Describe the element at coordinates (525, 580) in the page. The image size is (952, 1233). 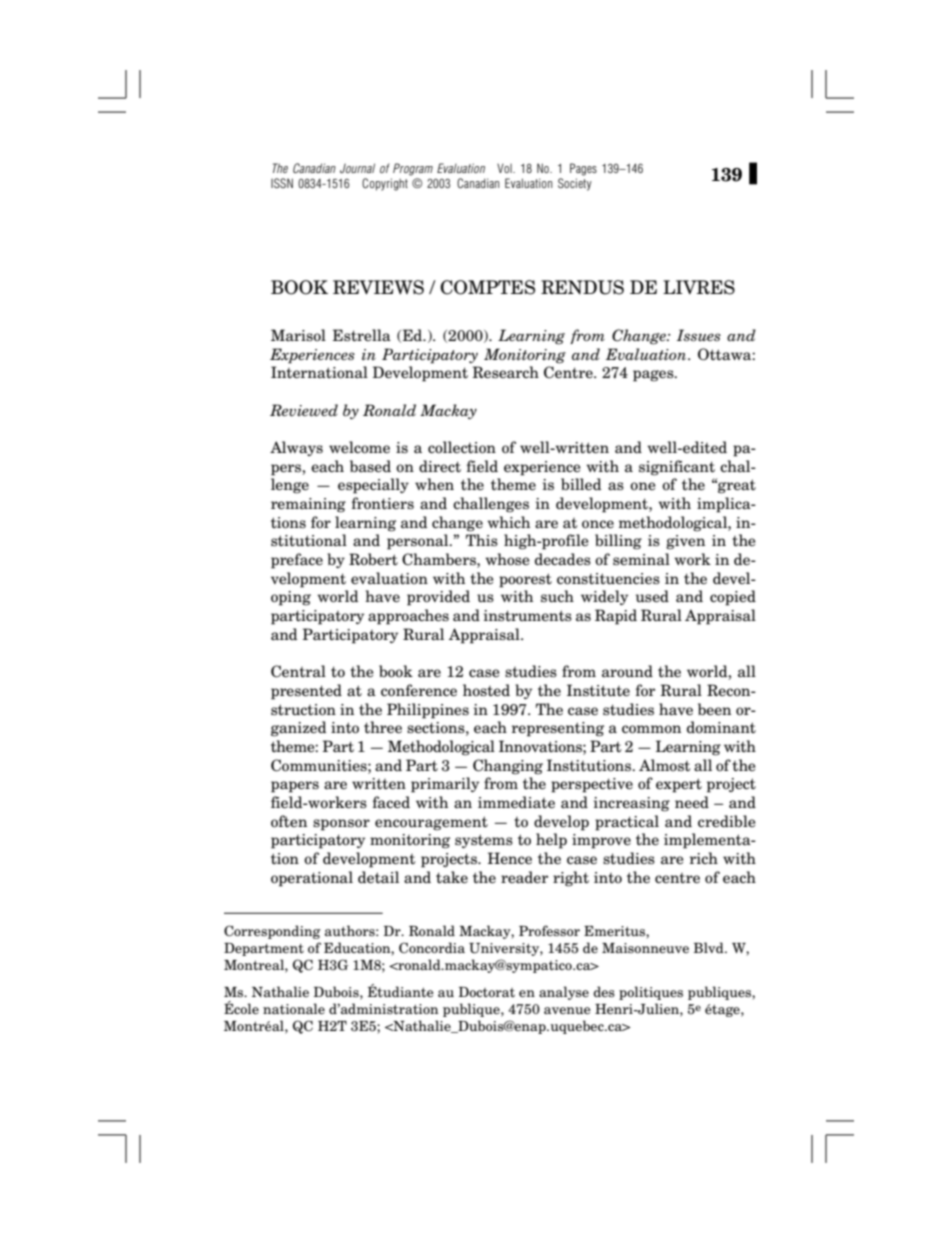
I see `poorest` at that location.
